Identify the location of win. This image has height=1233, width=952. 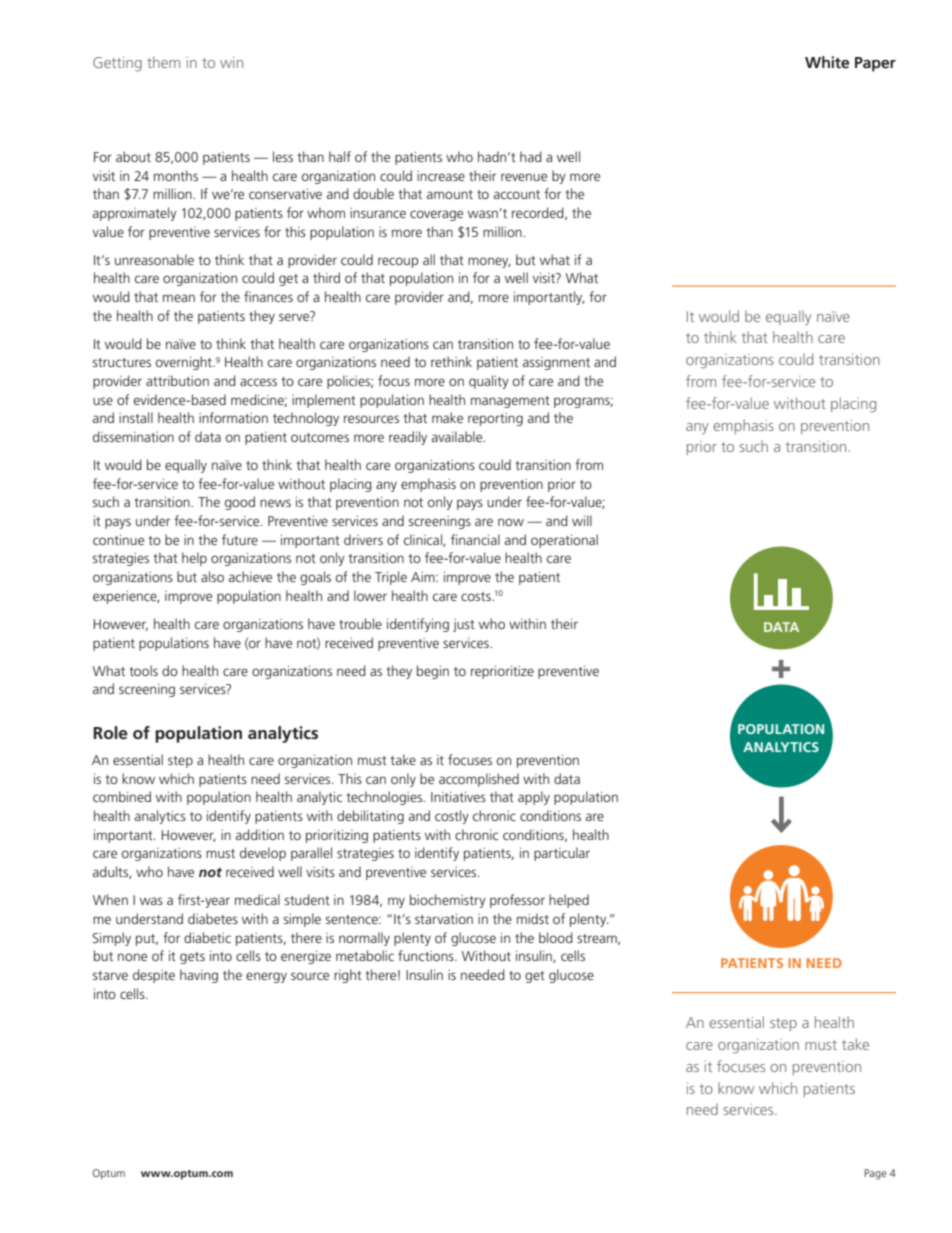
(231, 62).
